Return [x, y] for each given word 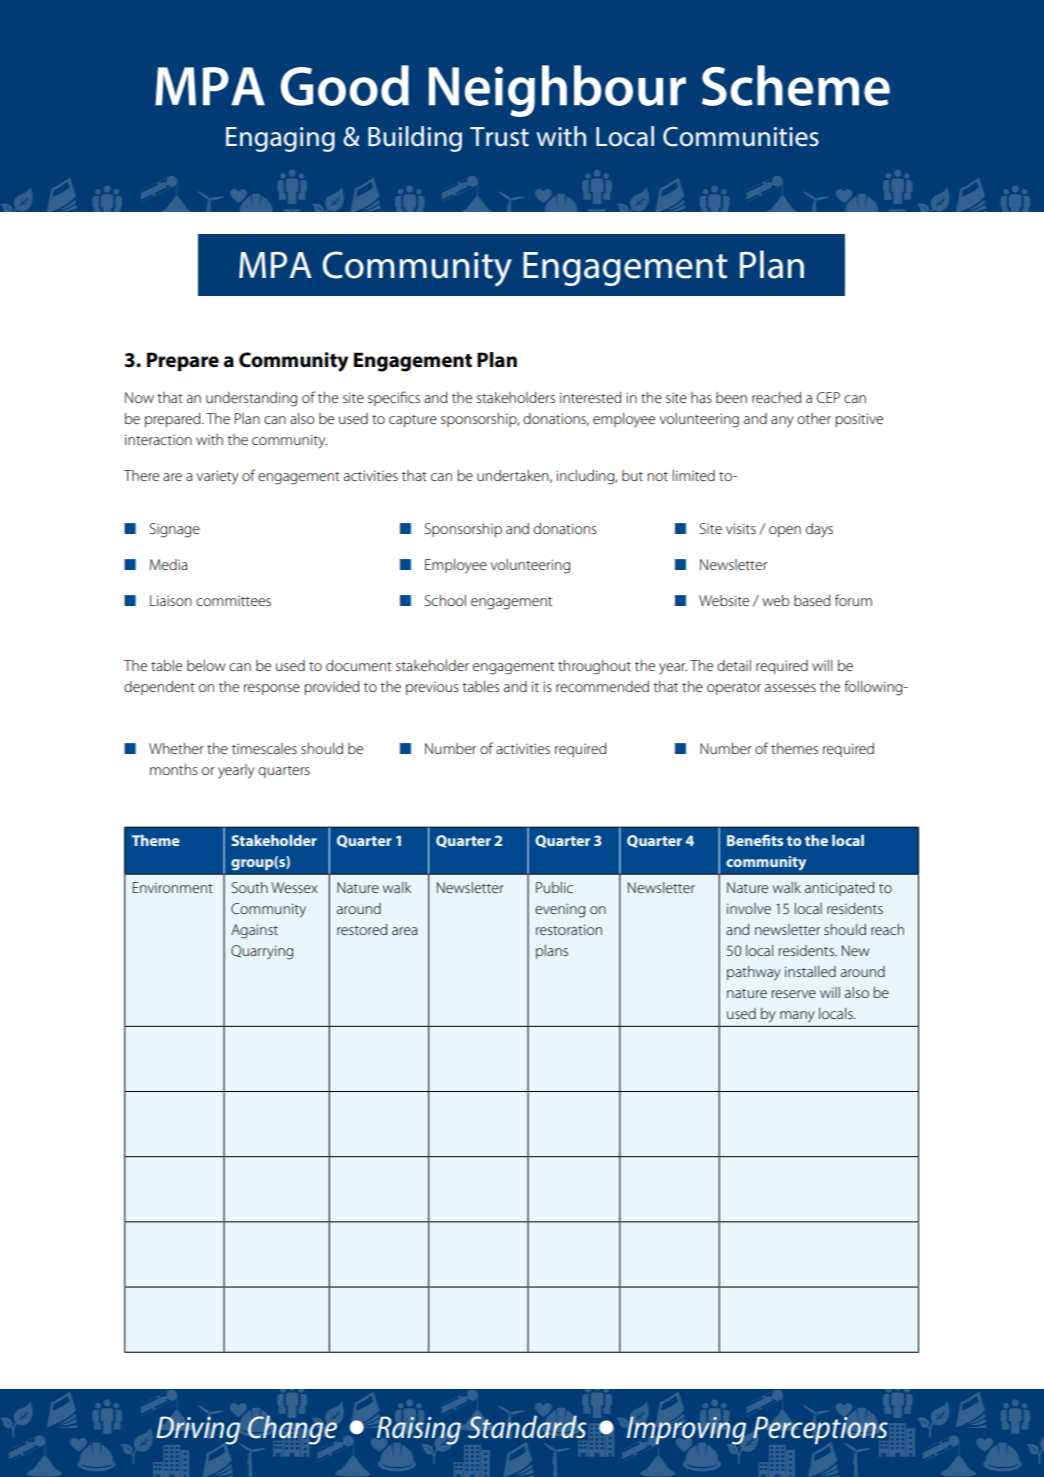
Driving [198, 1430]
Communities [741, 137]
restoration [569, 929]
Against [254, 931]
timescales [264, 748]
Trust [499, 137]
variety [217, 477]
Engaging [280, 139]
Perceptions [820, 1430]
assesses [790, 688]
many [797, 1016]
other [814, 418]
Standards [527, 1427]
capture [413, 421]
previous [432, 688]
